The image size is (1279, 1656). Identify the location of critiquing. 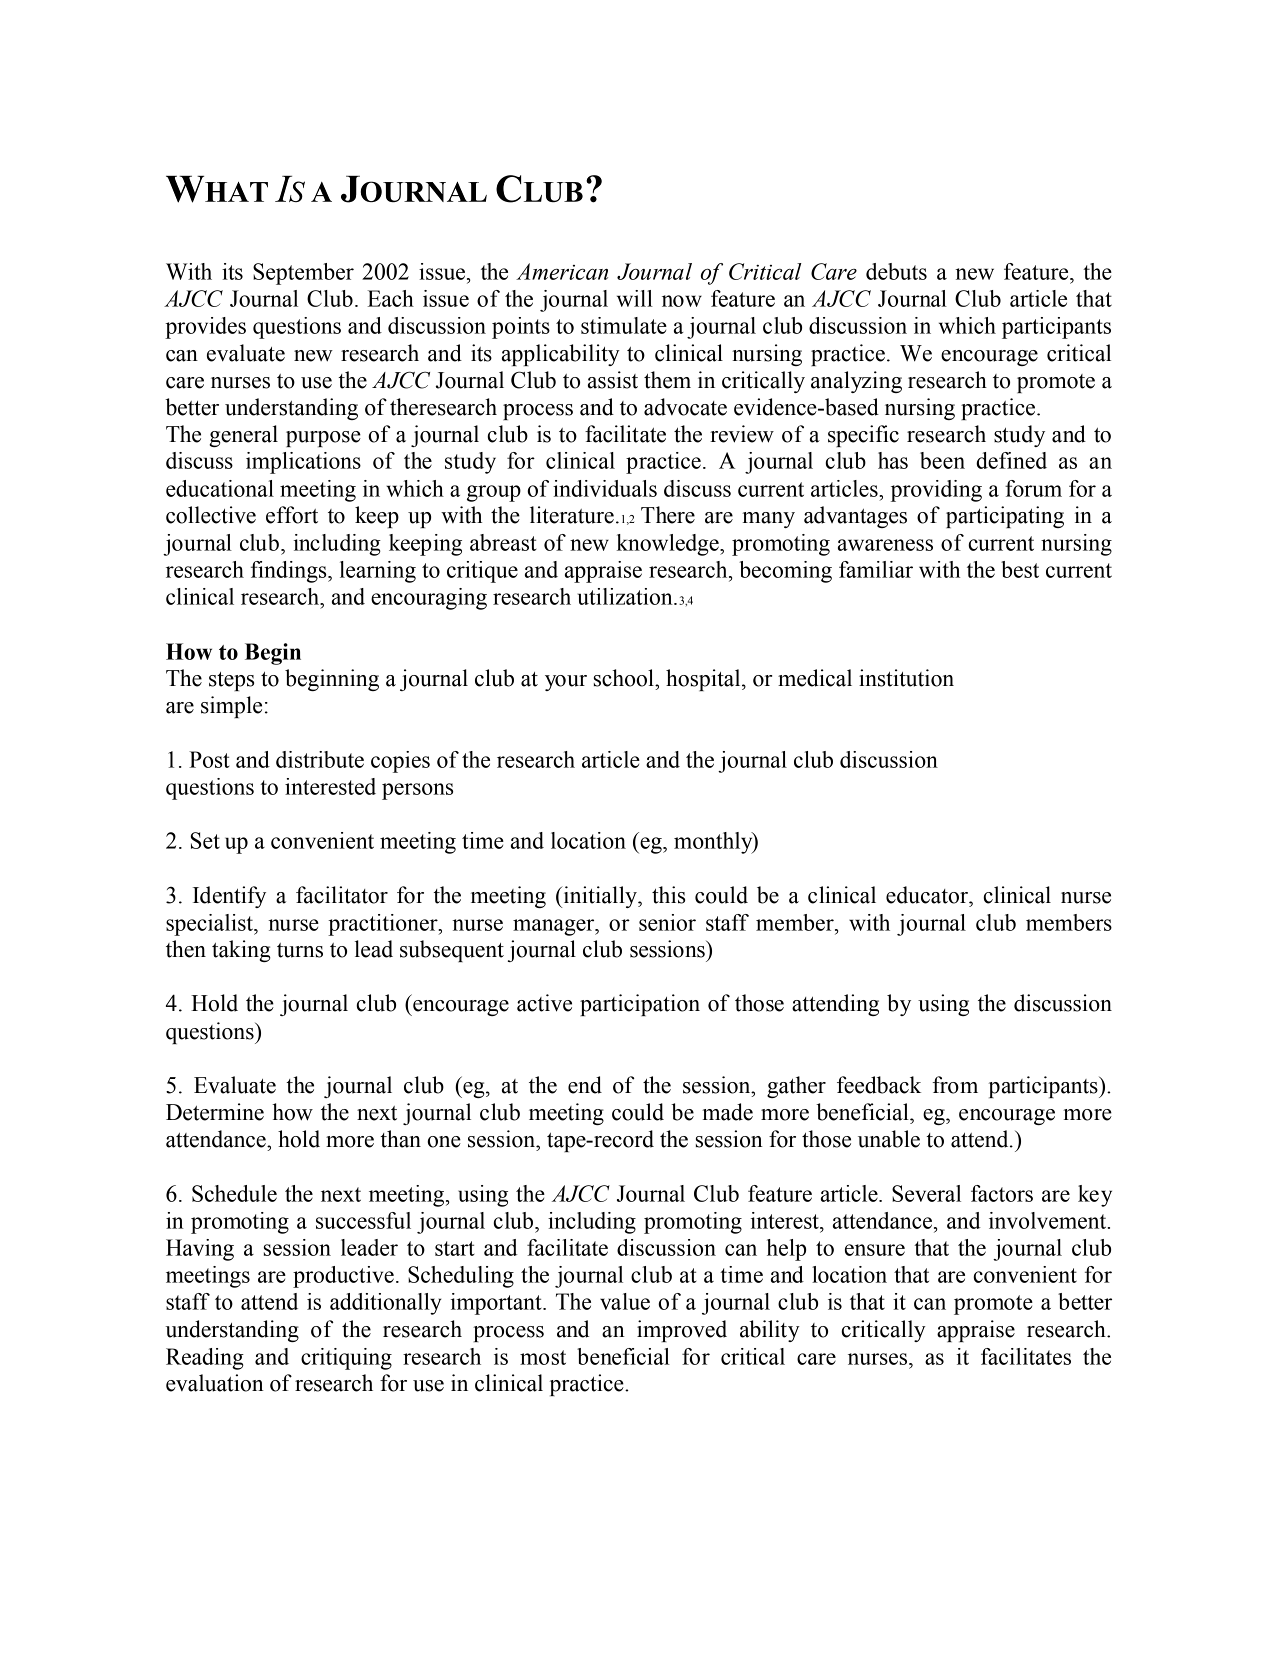
(346, 1359).
